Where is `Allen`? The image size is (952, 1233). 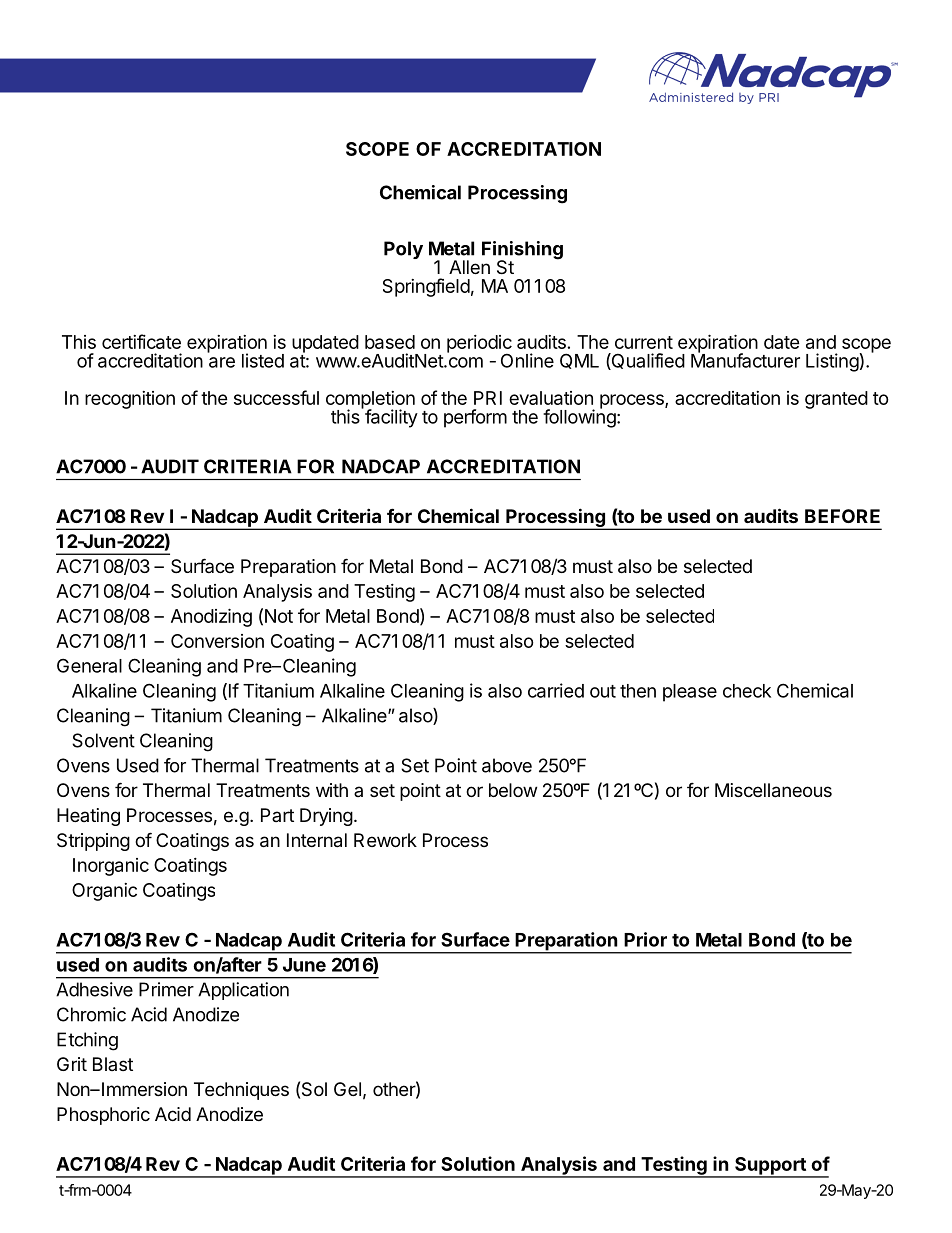 Allen is located at coordinates (469, 267).
